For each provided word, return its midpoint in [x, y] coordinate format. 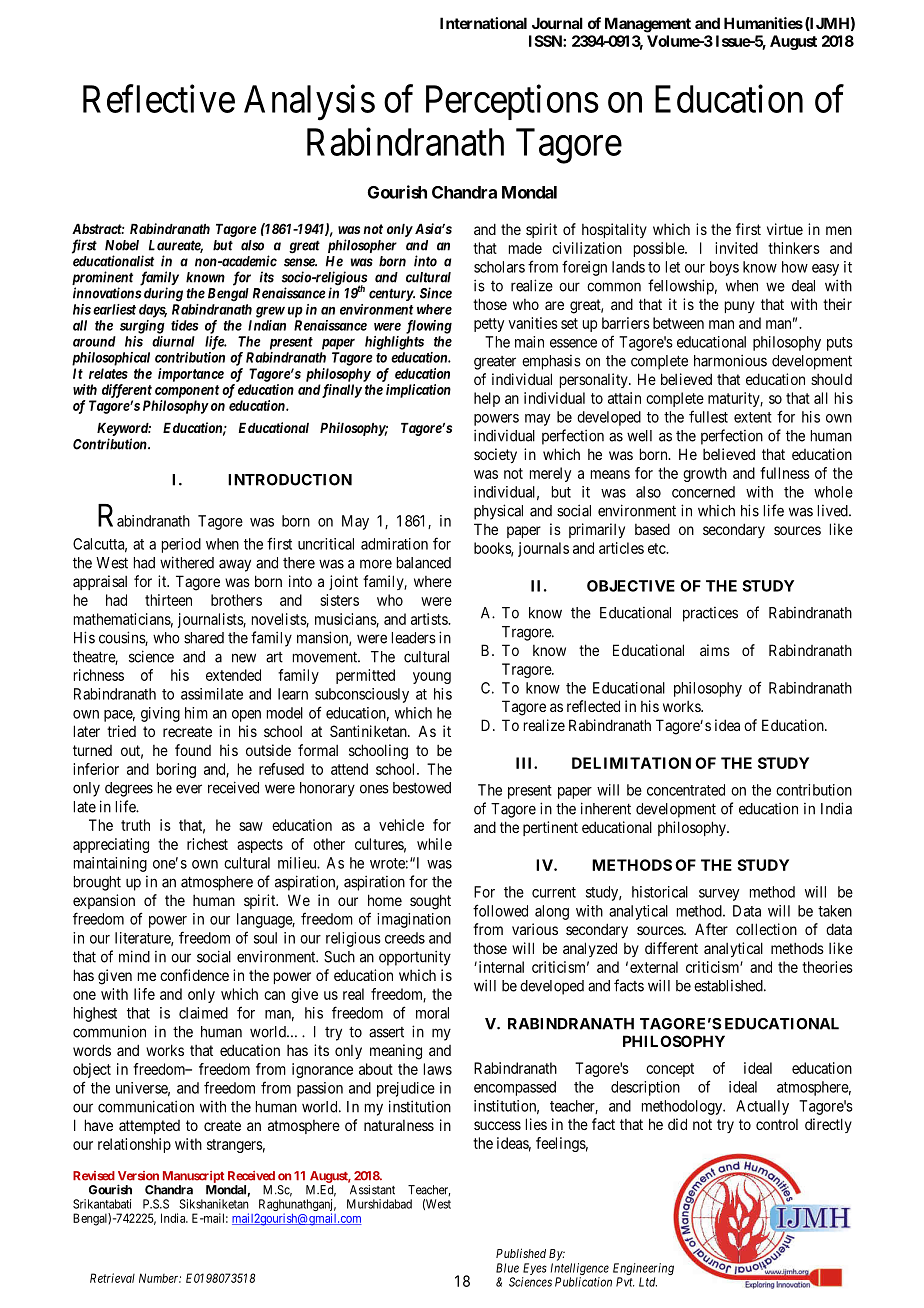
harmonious [730, 360]
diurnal [173, 341]
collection [766, 929]
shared [204, 638]
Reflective [159, 99]
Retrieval [112, 1278]
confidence [194, 975]
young [432, 678]
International [483, 23]
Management [648, 25]
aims [715, 650]
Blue [507, 1268]
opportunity [415, 958]
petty [489, 325]
